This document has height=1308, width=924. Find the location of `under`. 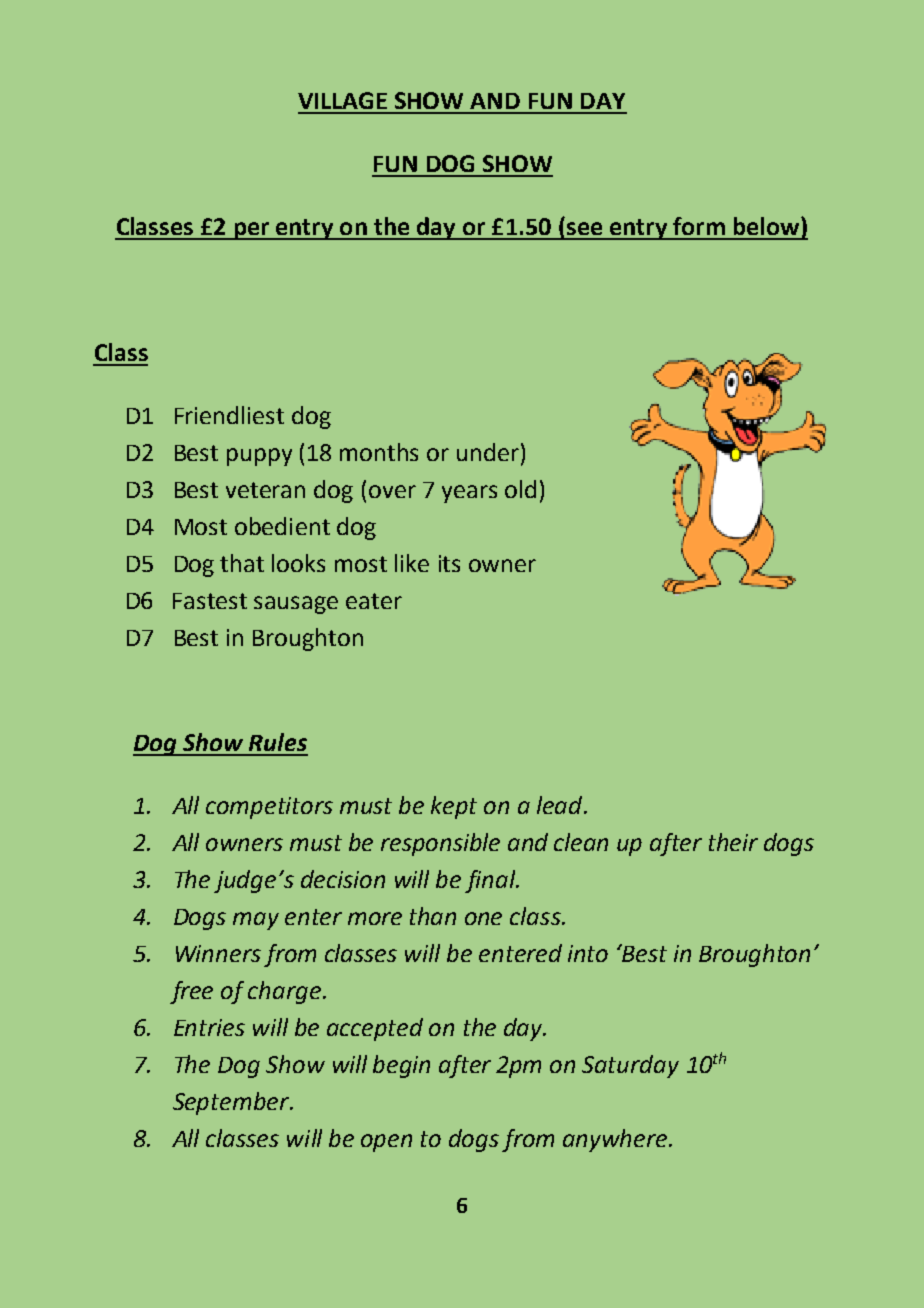

under is located at coordinates (488, 452).
